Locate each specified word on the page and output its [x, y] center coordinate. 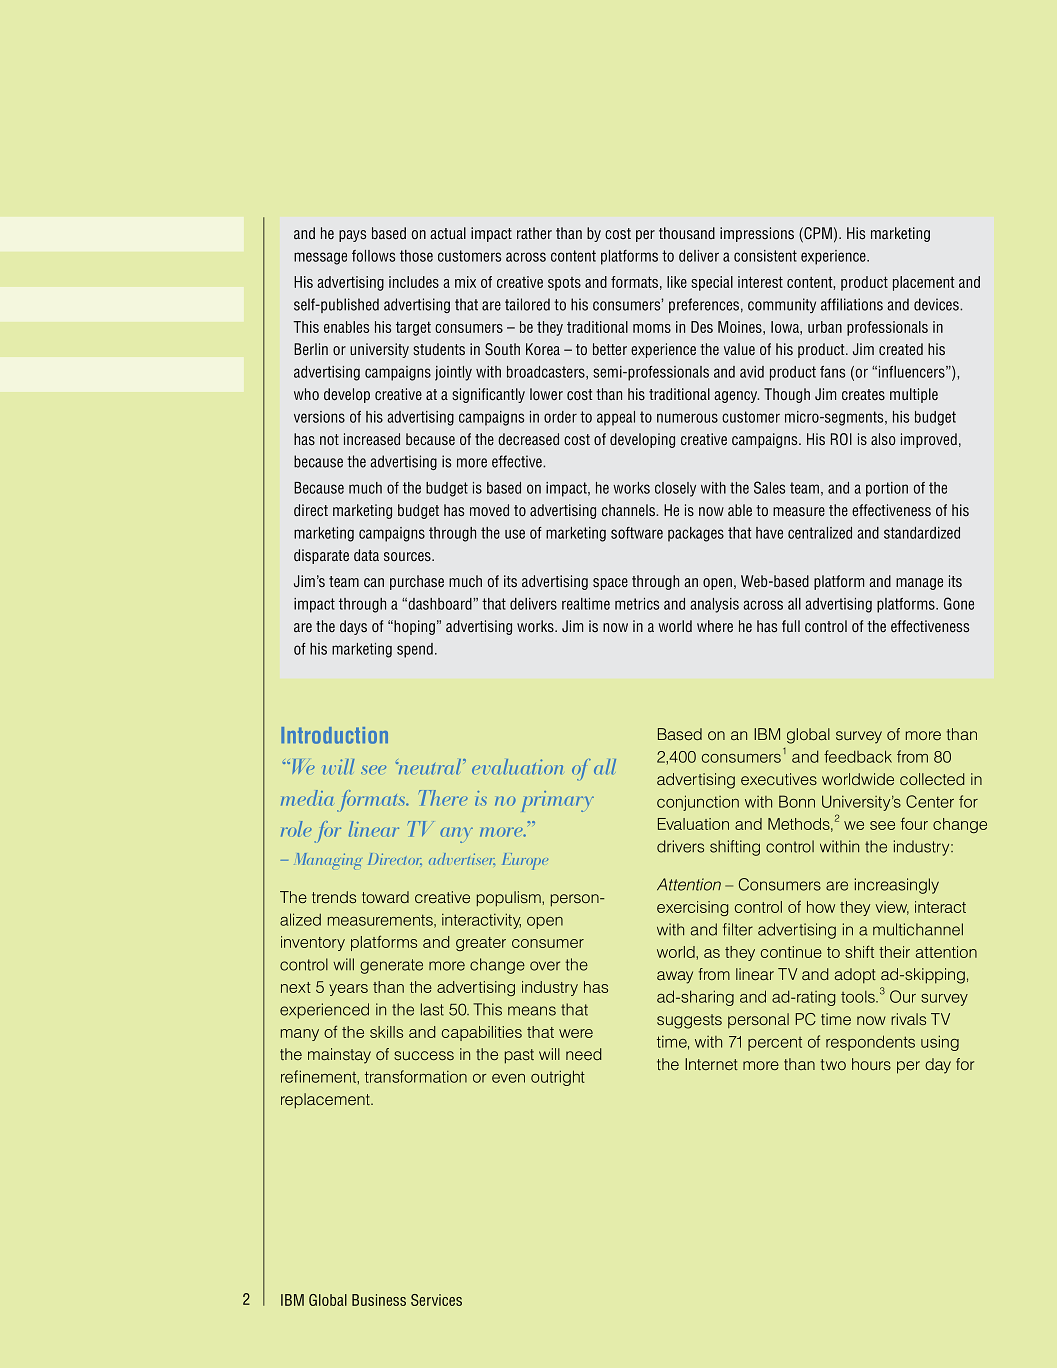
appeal [616, 418]
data [366, 555]
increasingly [897, 886]
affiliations [852, 304]
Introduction [334, 735]
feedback [858, 756]
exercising [692, 908]
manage [919, 584]
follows [373, 256]
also [883, 439]
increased [372, 439]
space [610, 584]
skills [386, 1032]
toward [385, 897]
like [677, 282]
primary [558, 801]
